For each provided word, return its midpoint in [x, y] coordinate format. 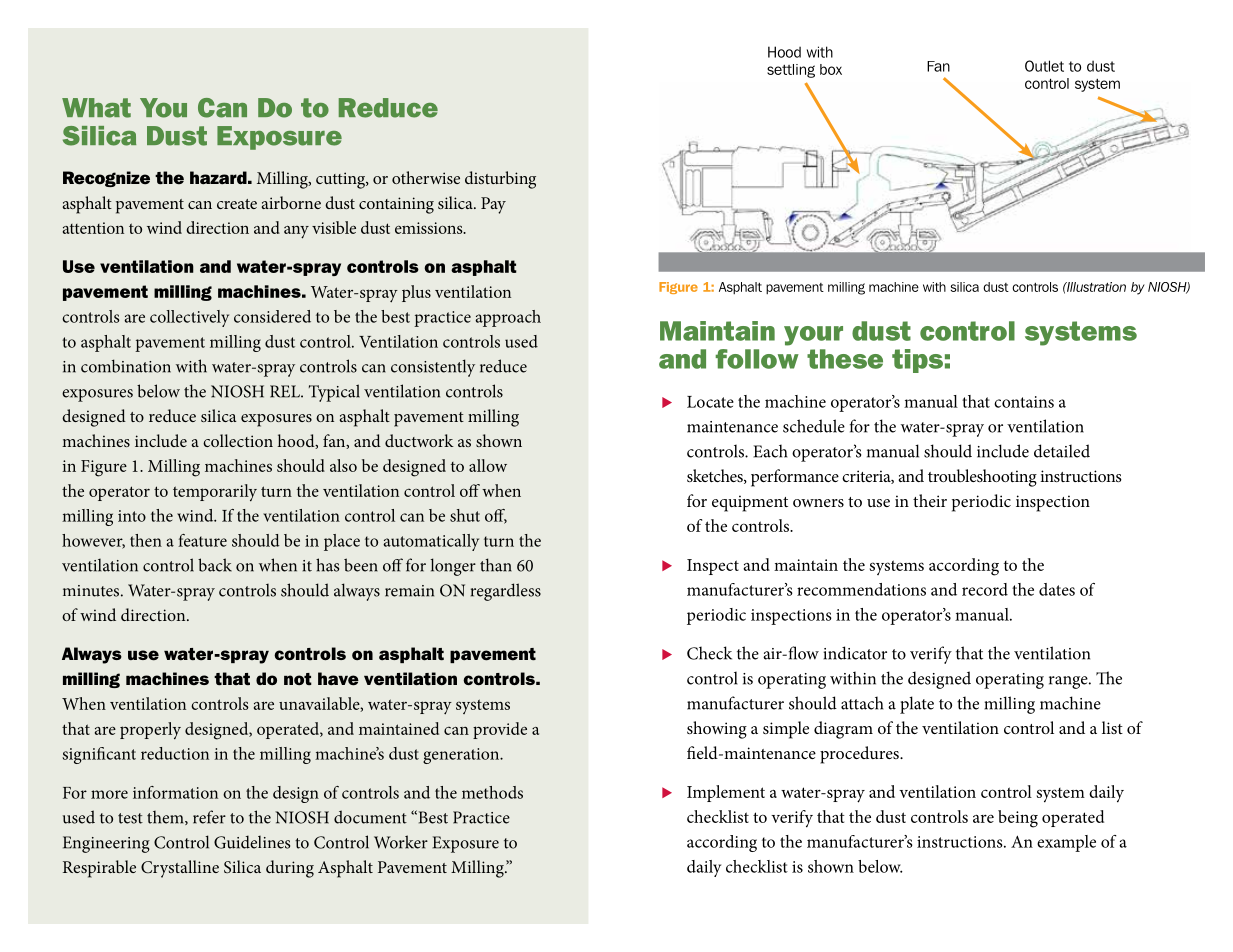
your [813, 336]
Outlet [1044, 66]
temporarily [215, 492]
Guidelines [252, 842]
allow [488, 465]
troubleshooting [982, 478]
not [298, 679]
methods [492, 792]
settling [791, 71]
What [96, 108]
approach [508, 318]
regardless [506, 592]
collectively [189, 318]
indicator [855, 653]
